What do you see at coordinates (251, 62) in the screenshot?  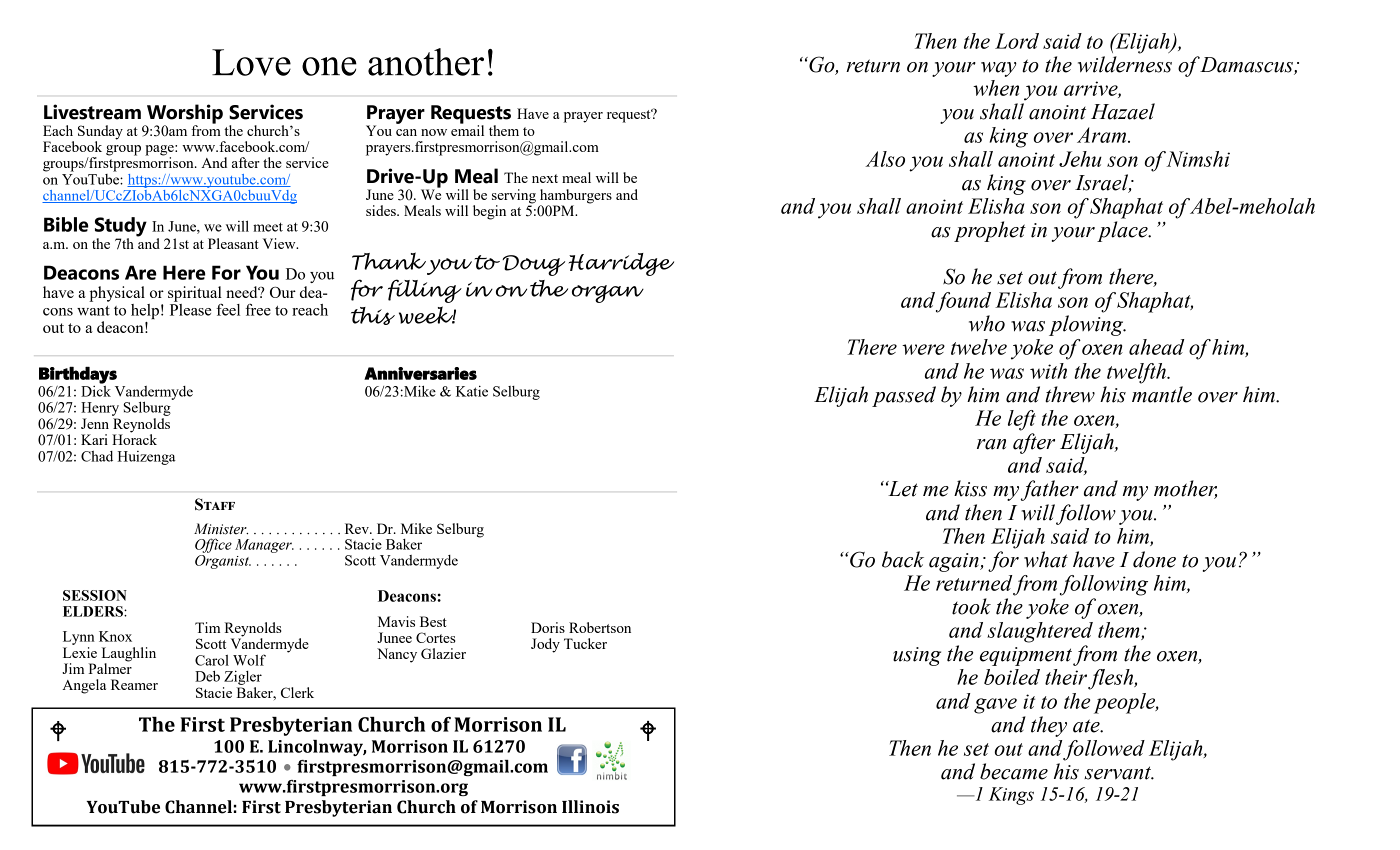 I see `Love` at bounding box center [251, 62].
